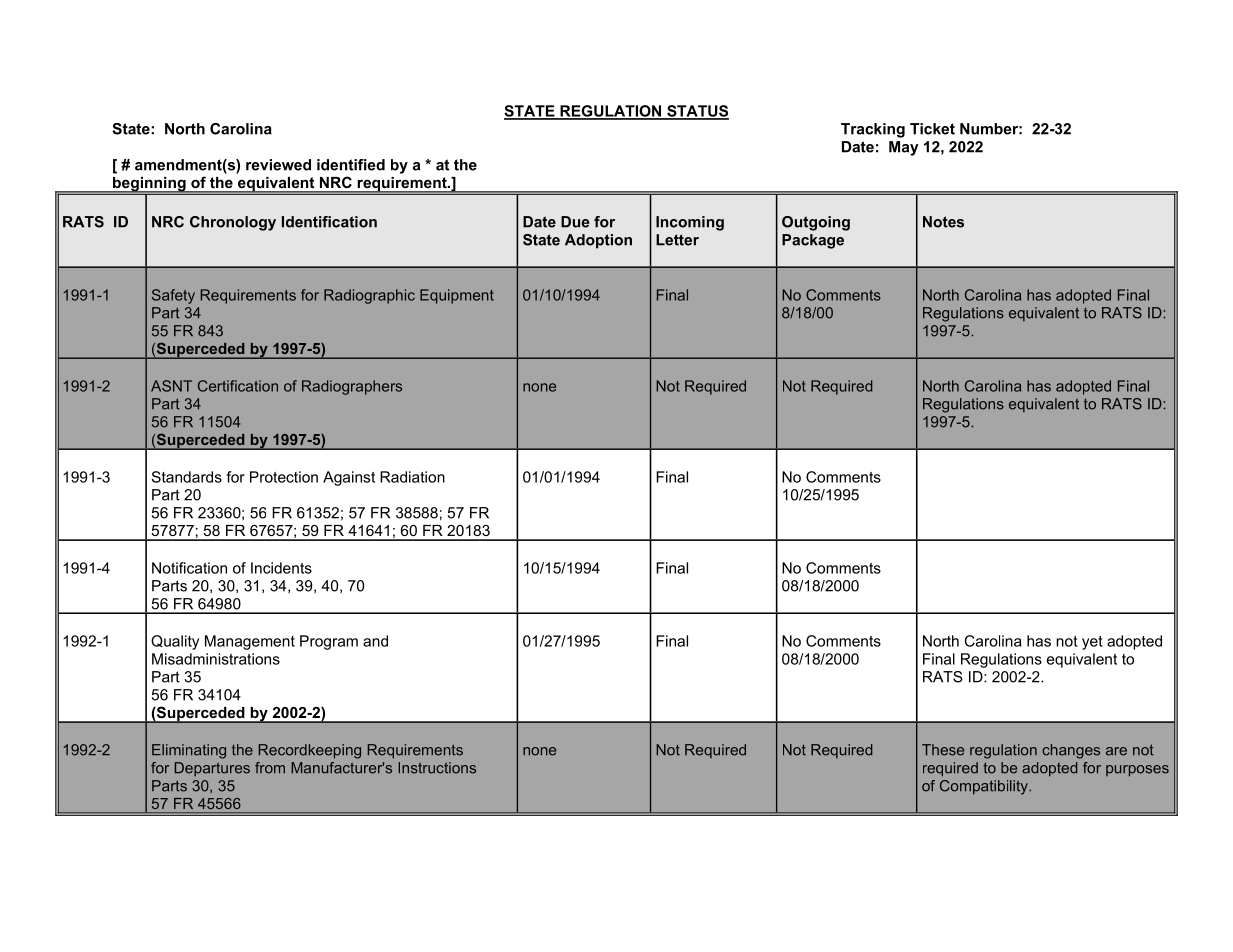  Describe the element at coordinates (437, 768) in the page. I see `Instructions` at that location.
